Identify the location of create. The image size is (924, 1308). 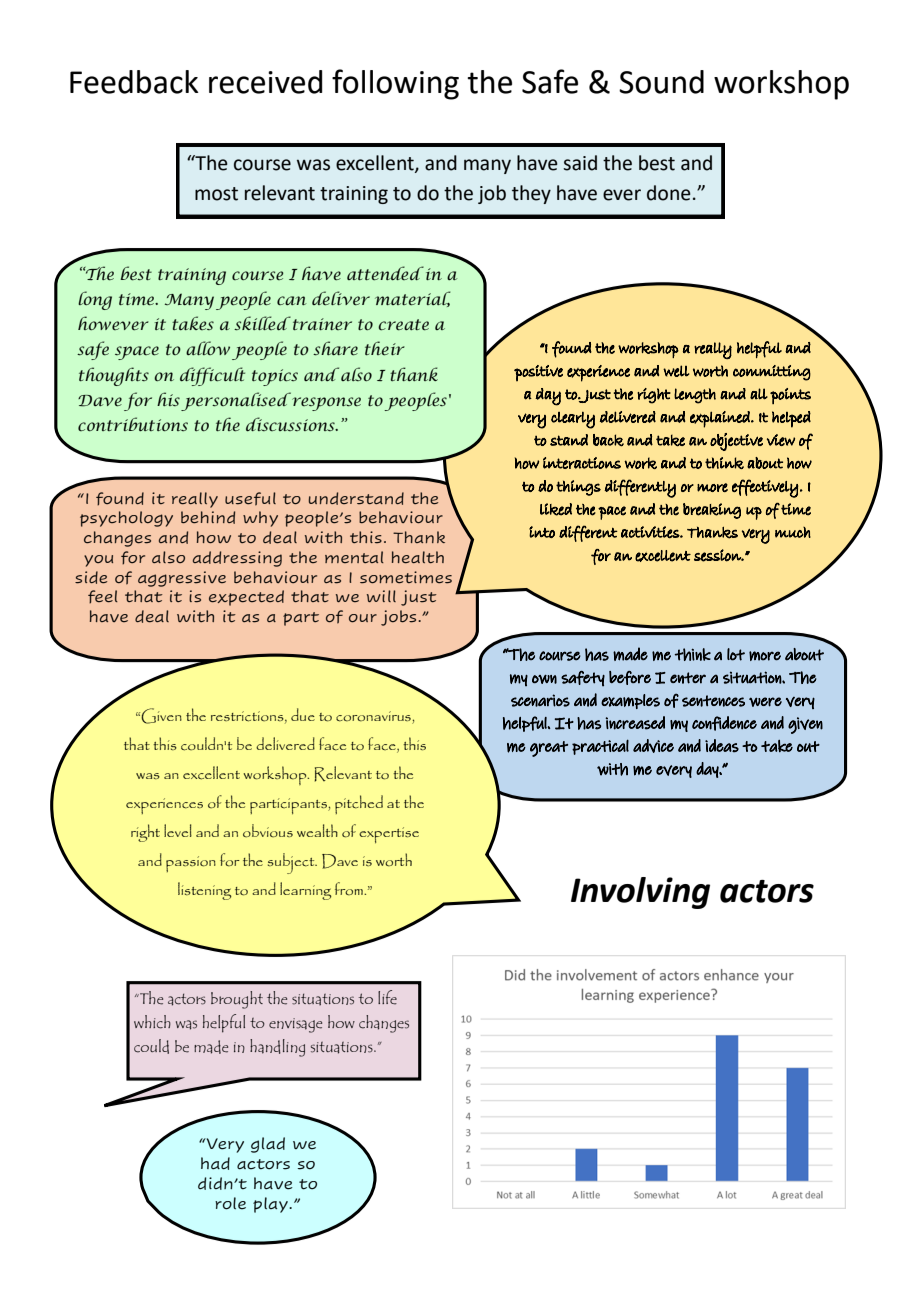
(403, 325).
